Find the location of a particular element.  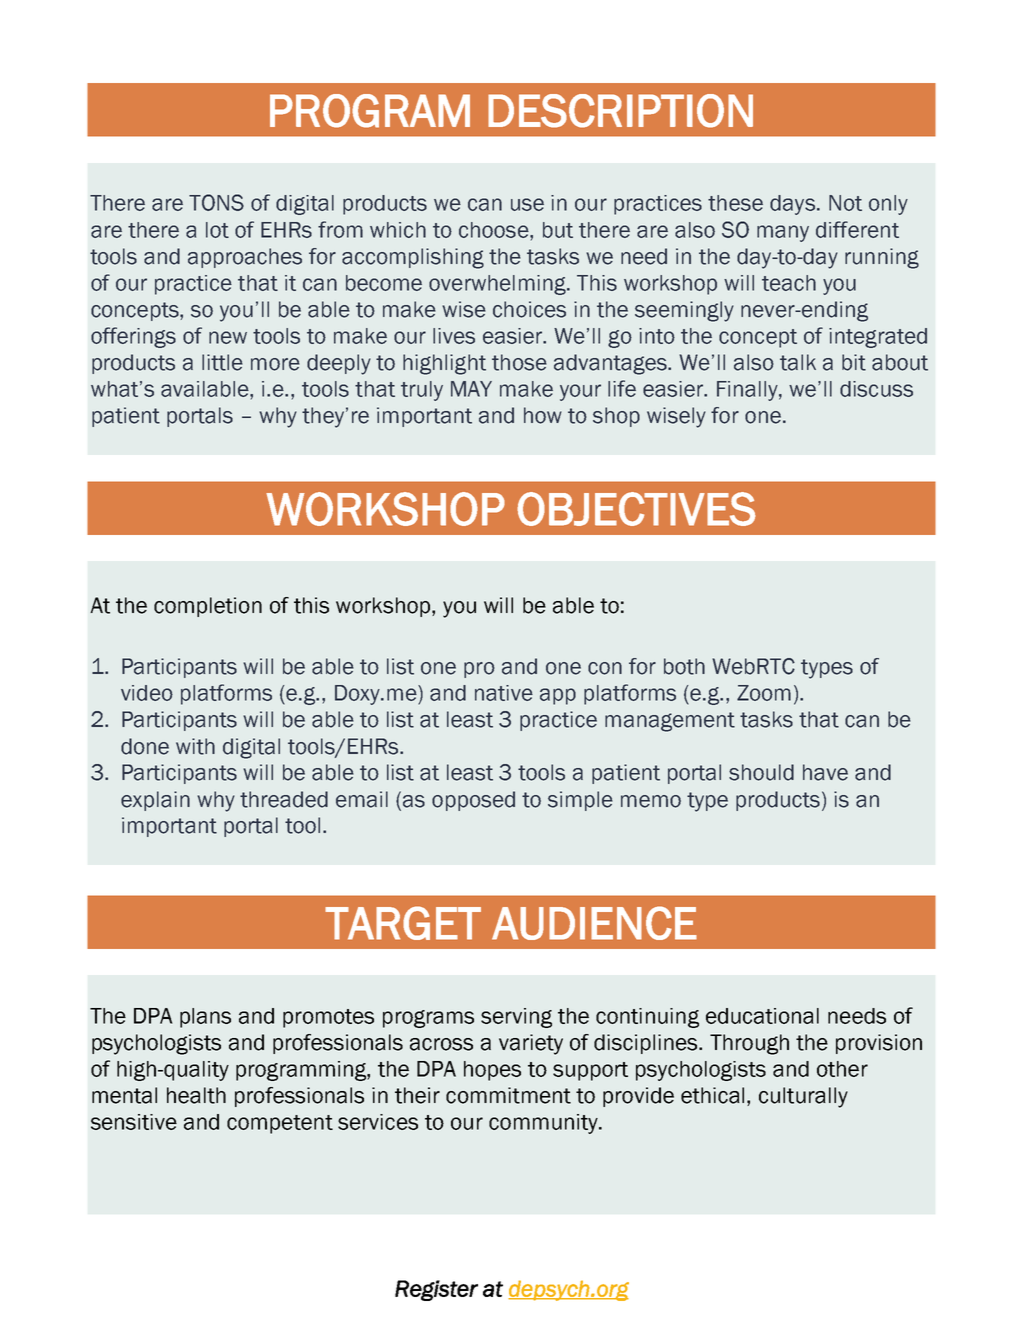

native is located at coordinates (504, 693).
